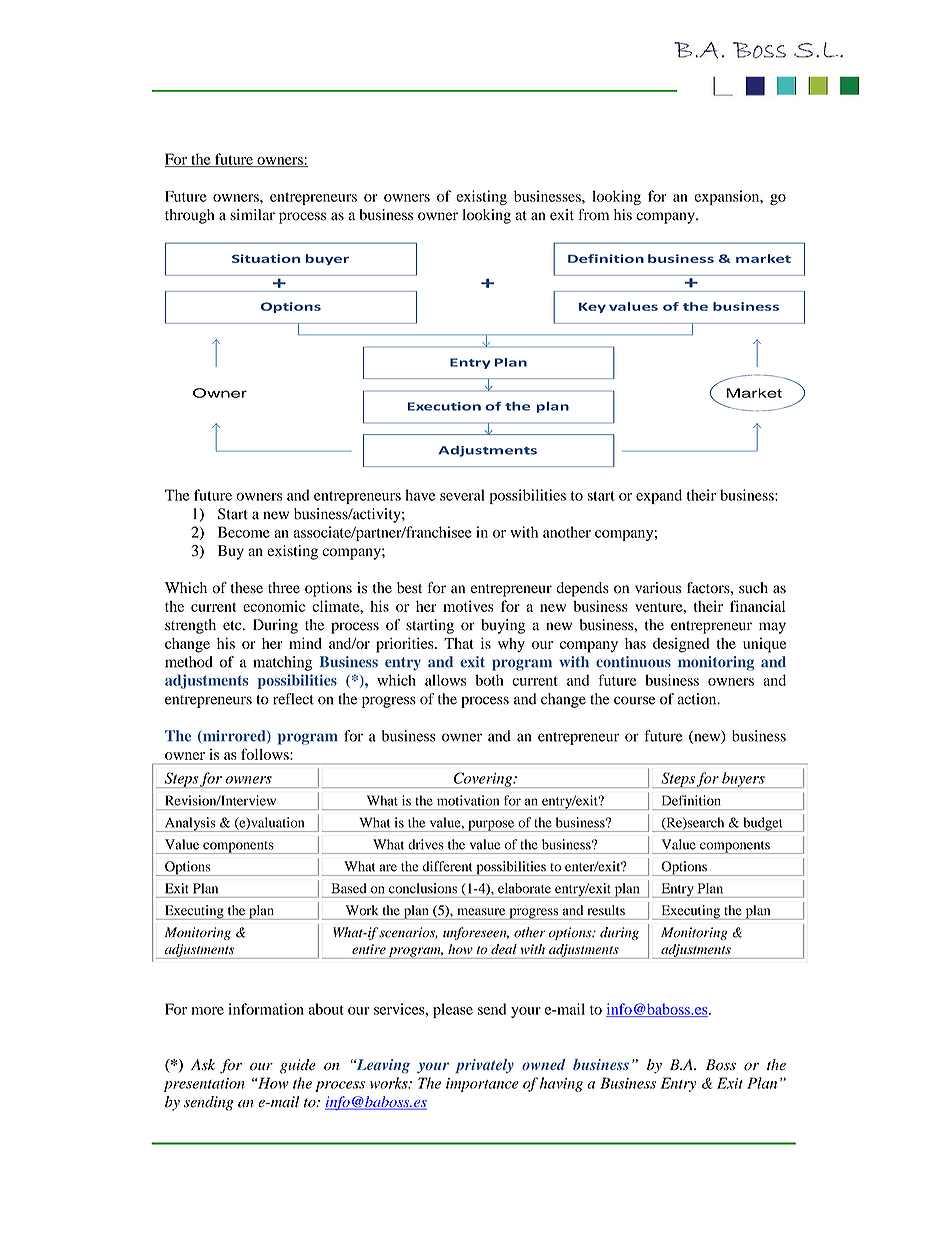 This page has height=1233, width=952. Describe the element at coordinates (658, 588) in the page. I see `various` at that location.
